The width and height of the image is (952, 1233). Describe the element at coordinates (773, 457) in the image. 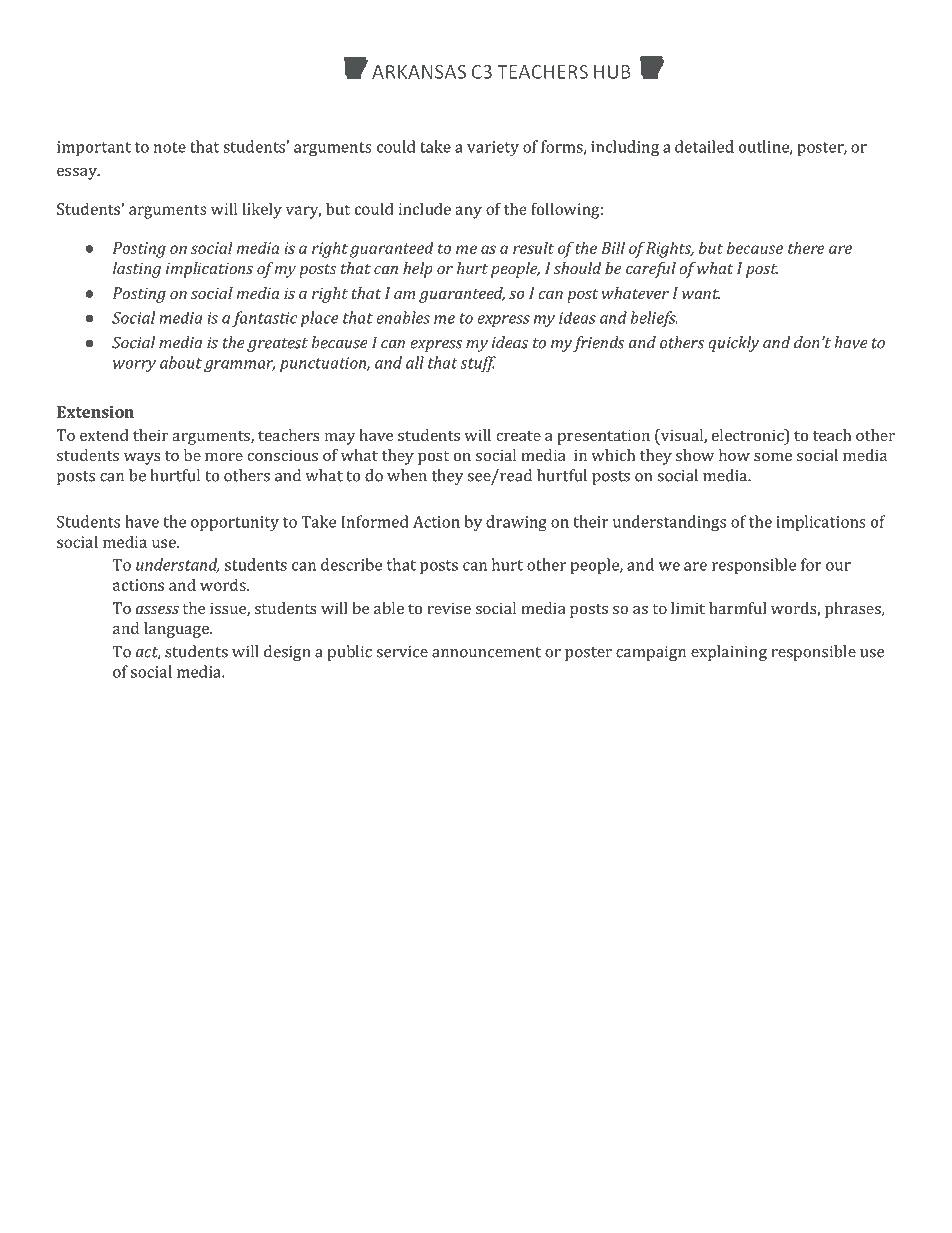

I see `some` at that location.
